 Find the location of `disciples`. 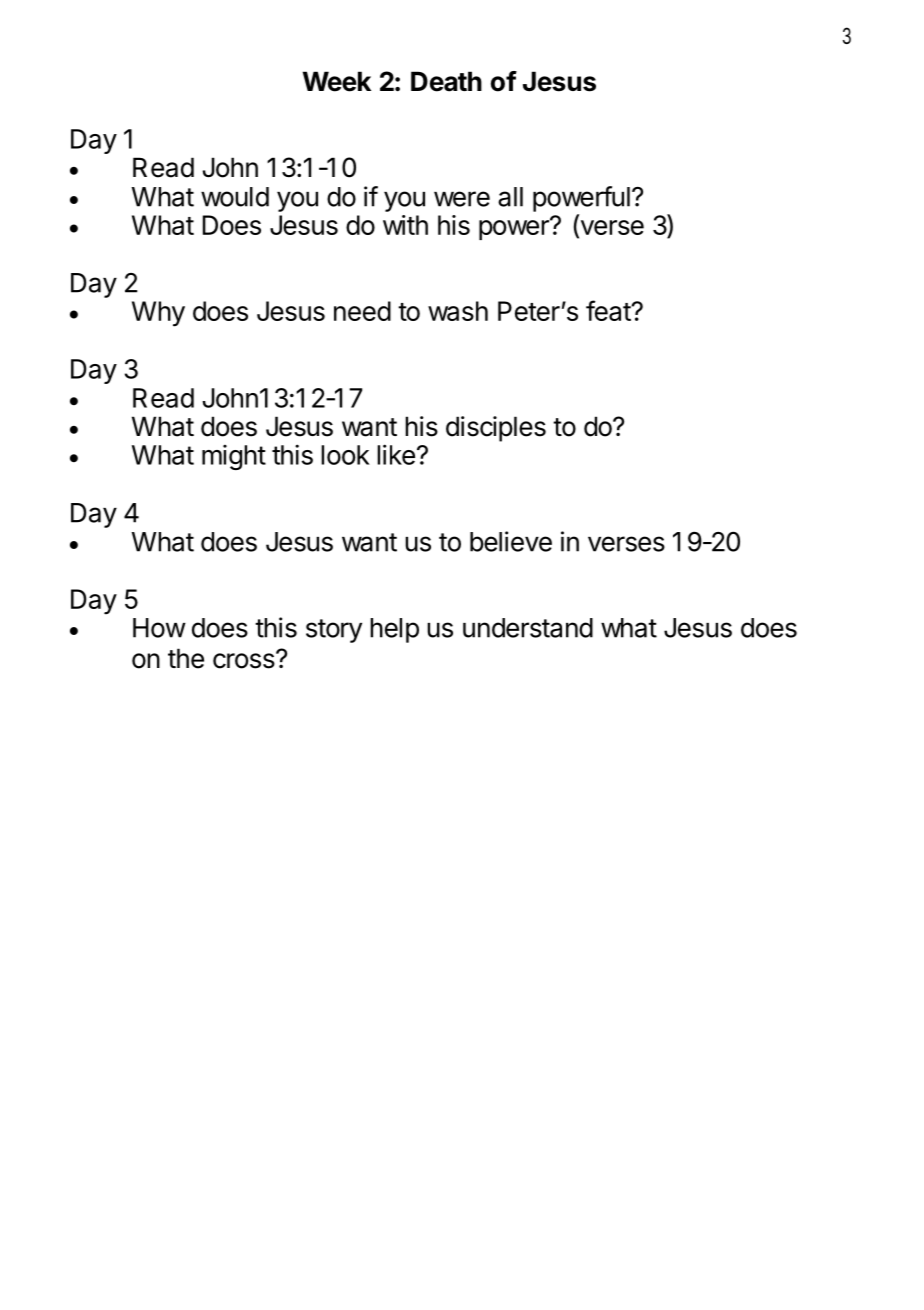

disciples is located at coordinates (496, 429).
